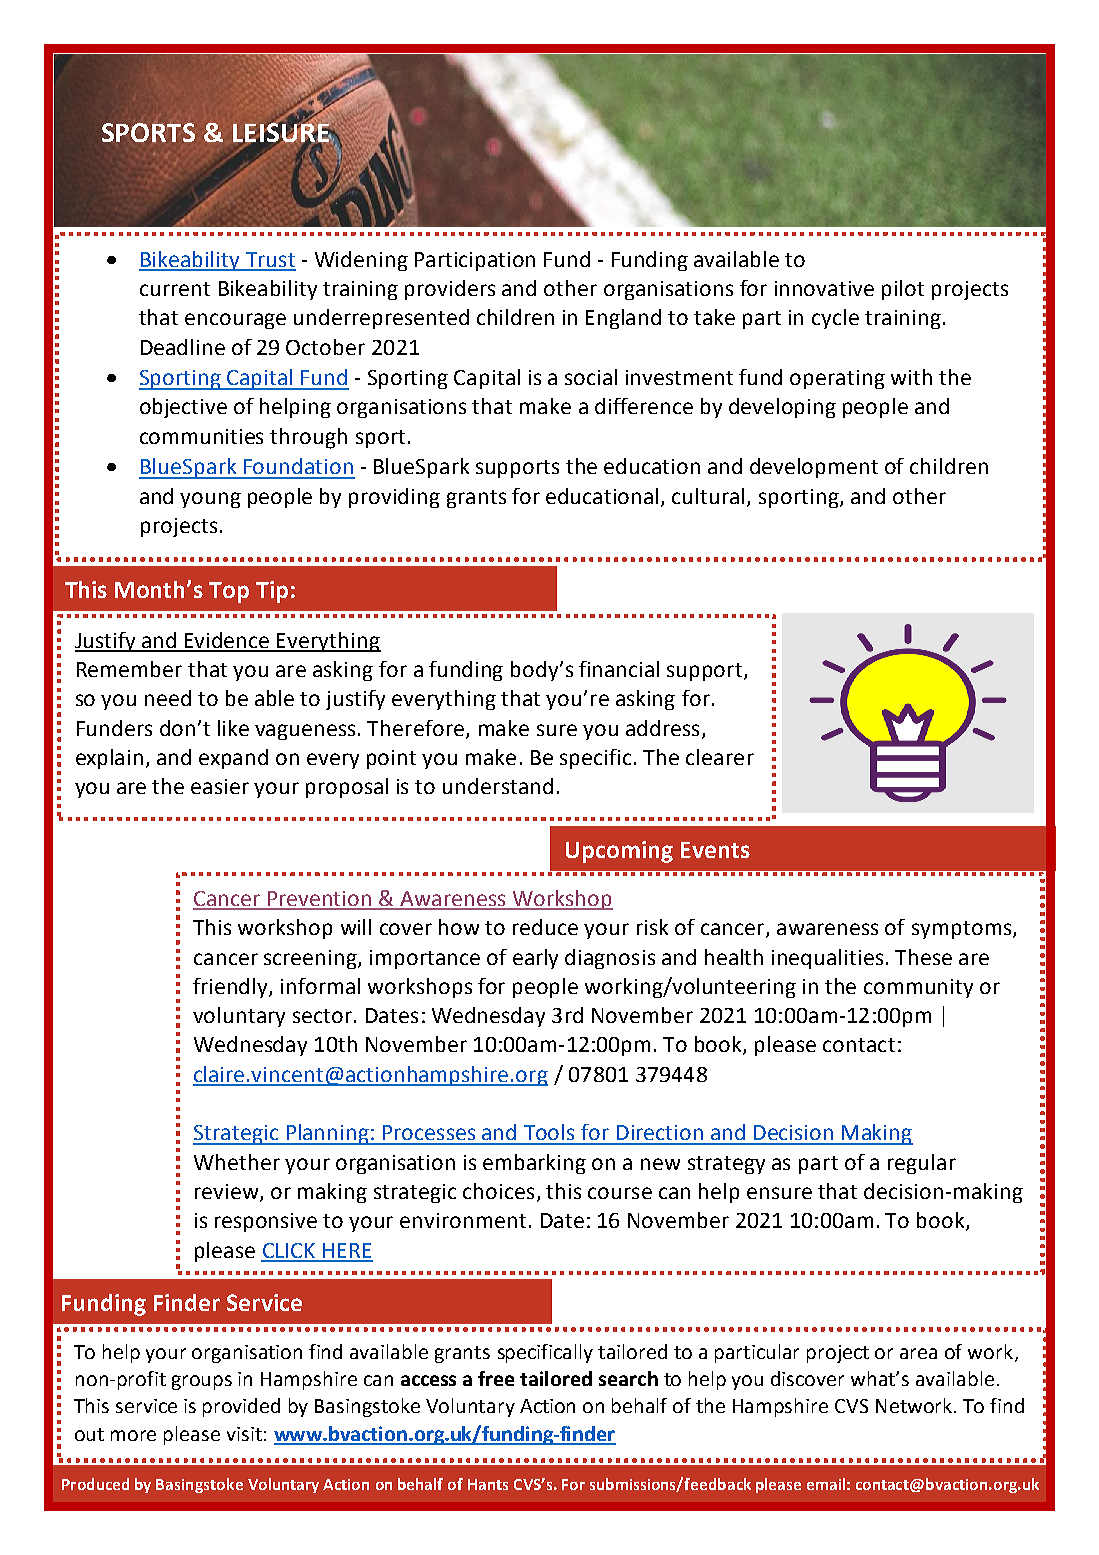 The height and width of the screenshot is (1555, 1099). I want to click on embarking, so click(534, 1164).
